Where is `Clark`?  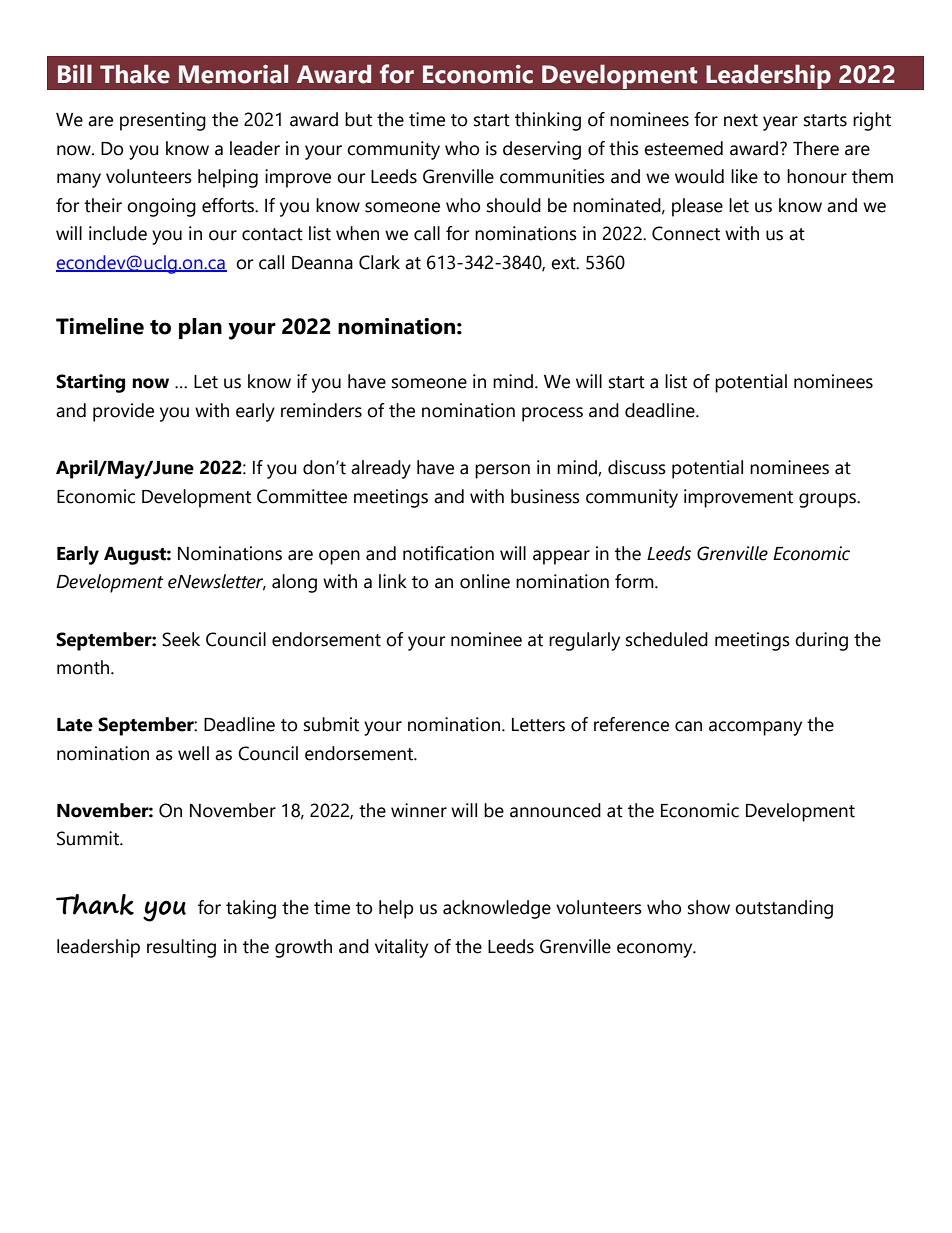
Clark is located at coordinates (379, 262).
